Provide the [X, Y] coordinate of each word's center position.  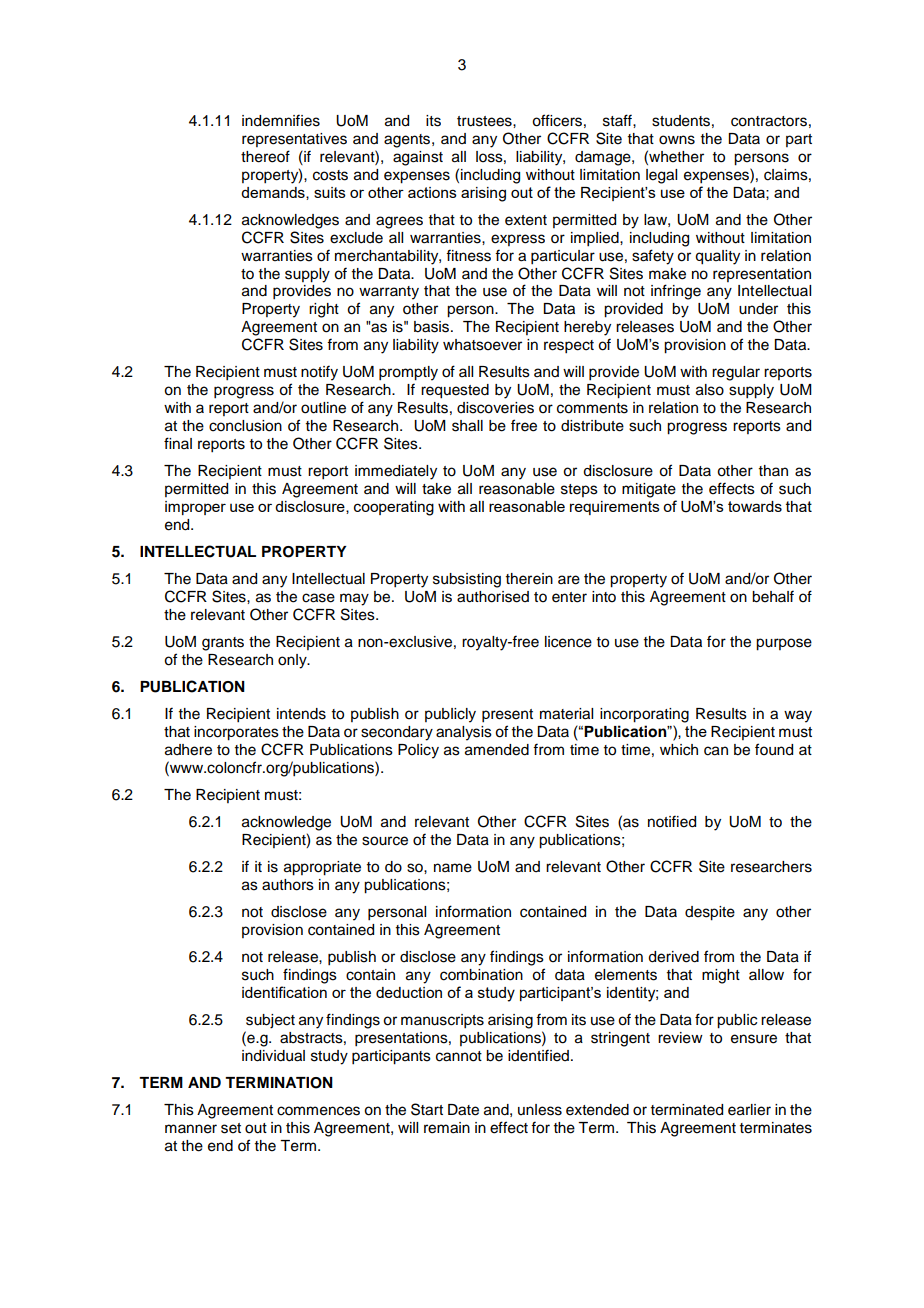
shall [467, 426]
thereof [265, 156]
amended [497, 750]
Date [463, 1110]
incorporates [236, 733]
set [231, 1128]
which [679, 750]
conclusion [245, 426]
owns [677, 140]
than [773, 470]
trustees [485, 121]
